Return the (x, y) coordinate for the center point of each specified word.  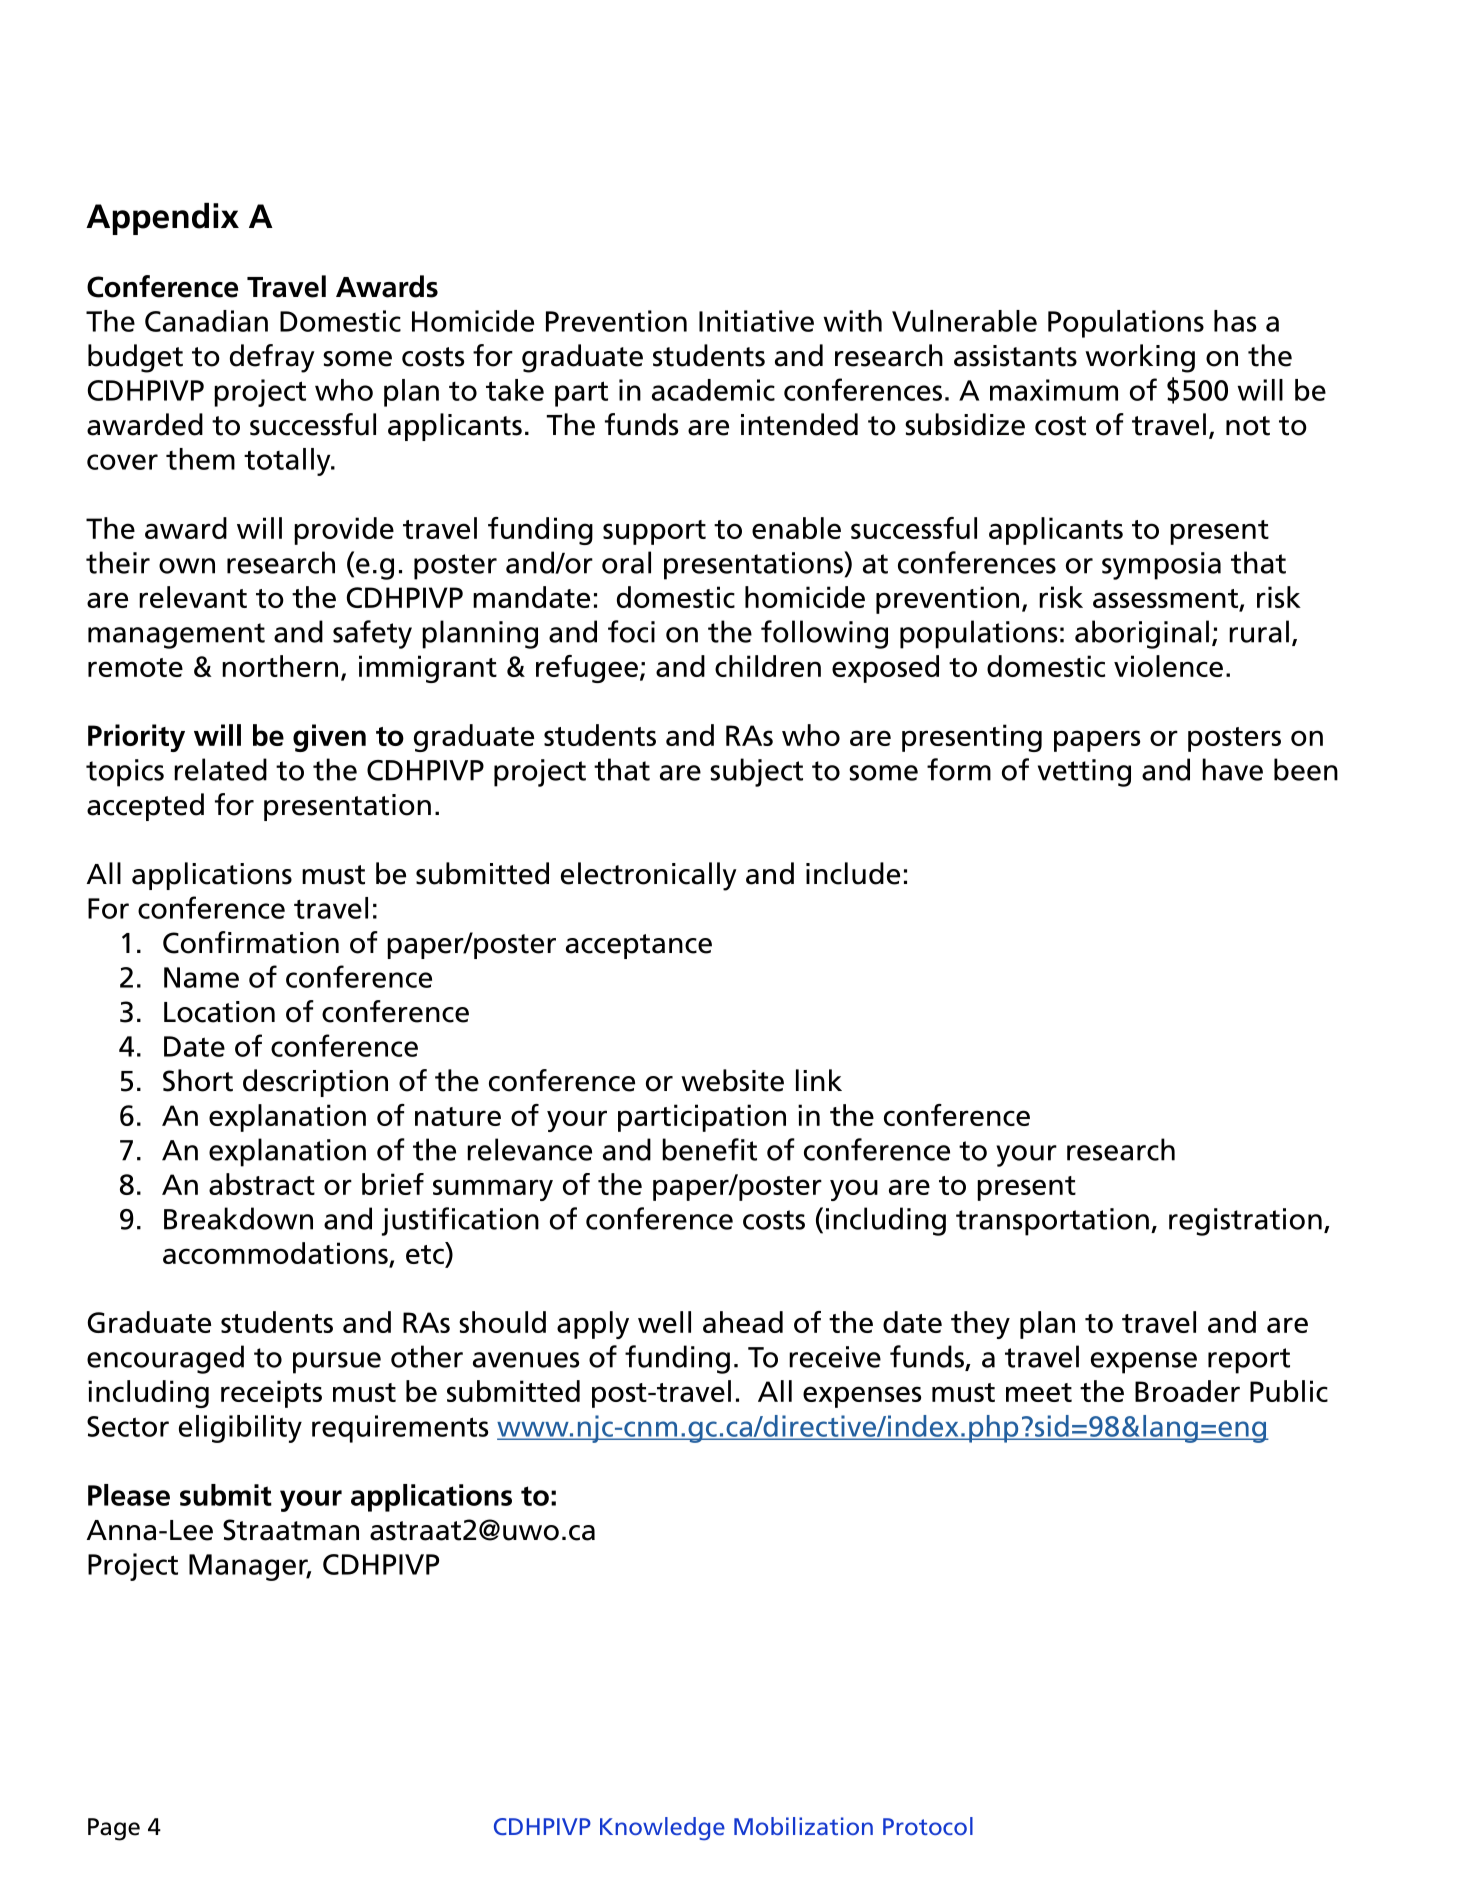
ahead (743, 1322)
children (768, 666)
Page (114, 1829)
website (732, 1080)
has (1235, 321)
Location (219, 1012)
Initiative (756, 321)
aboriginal (1142, 634)
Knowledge (662, 1828)
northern (280, 666)
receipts (271, 1394)
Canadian (206, 321)
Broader (1187, 1391)
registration (1245, 1222)
